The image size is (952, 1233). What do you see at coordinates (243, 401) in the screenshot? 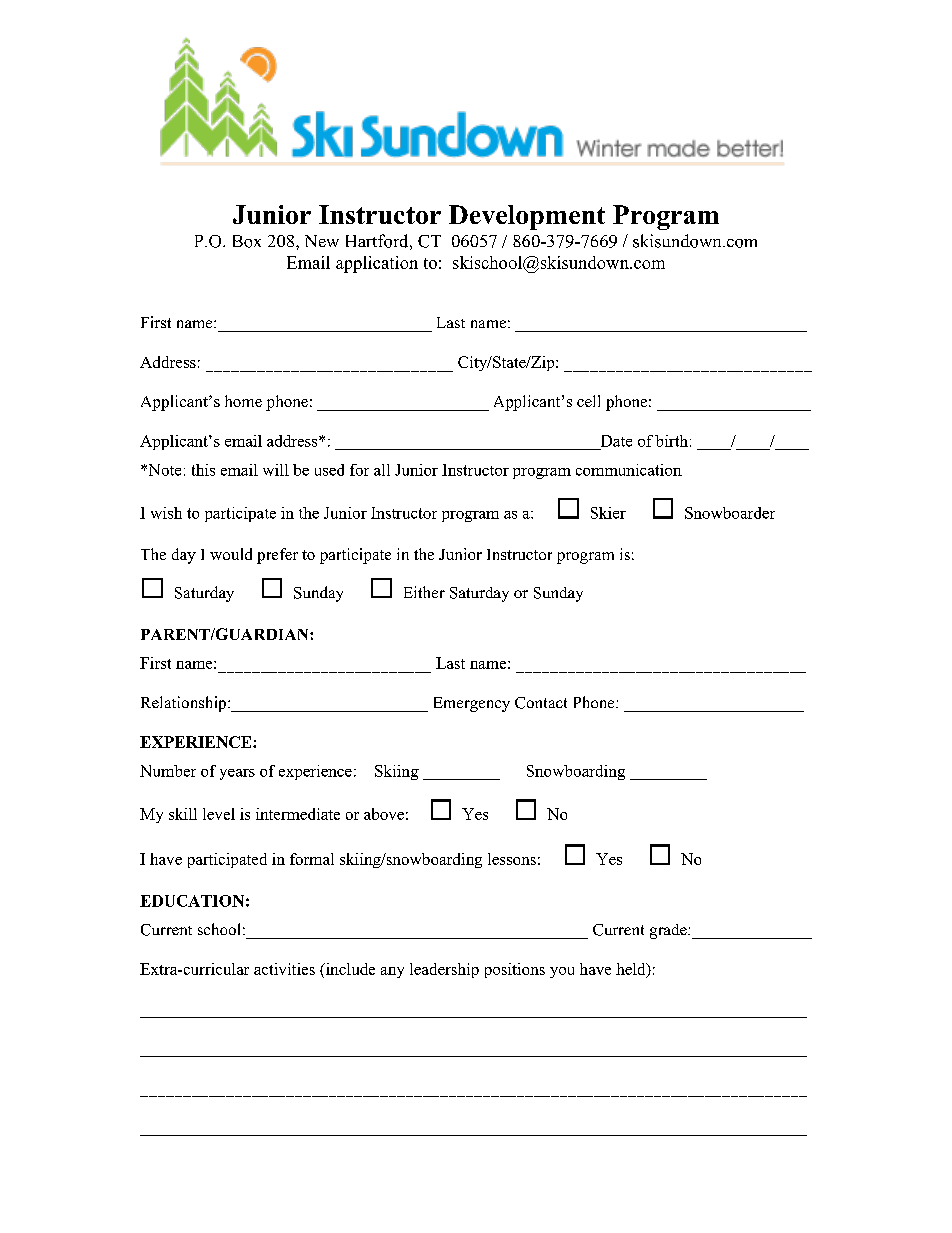
I see `home` at bounding box center [243, 401].
